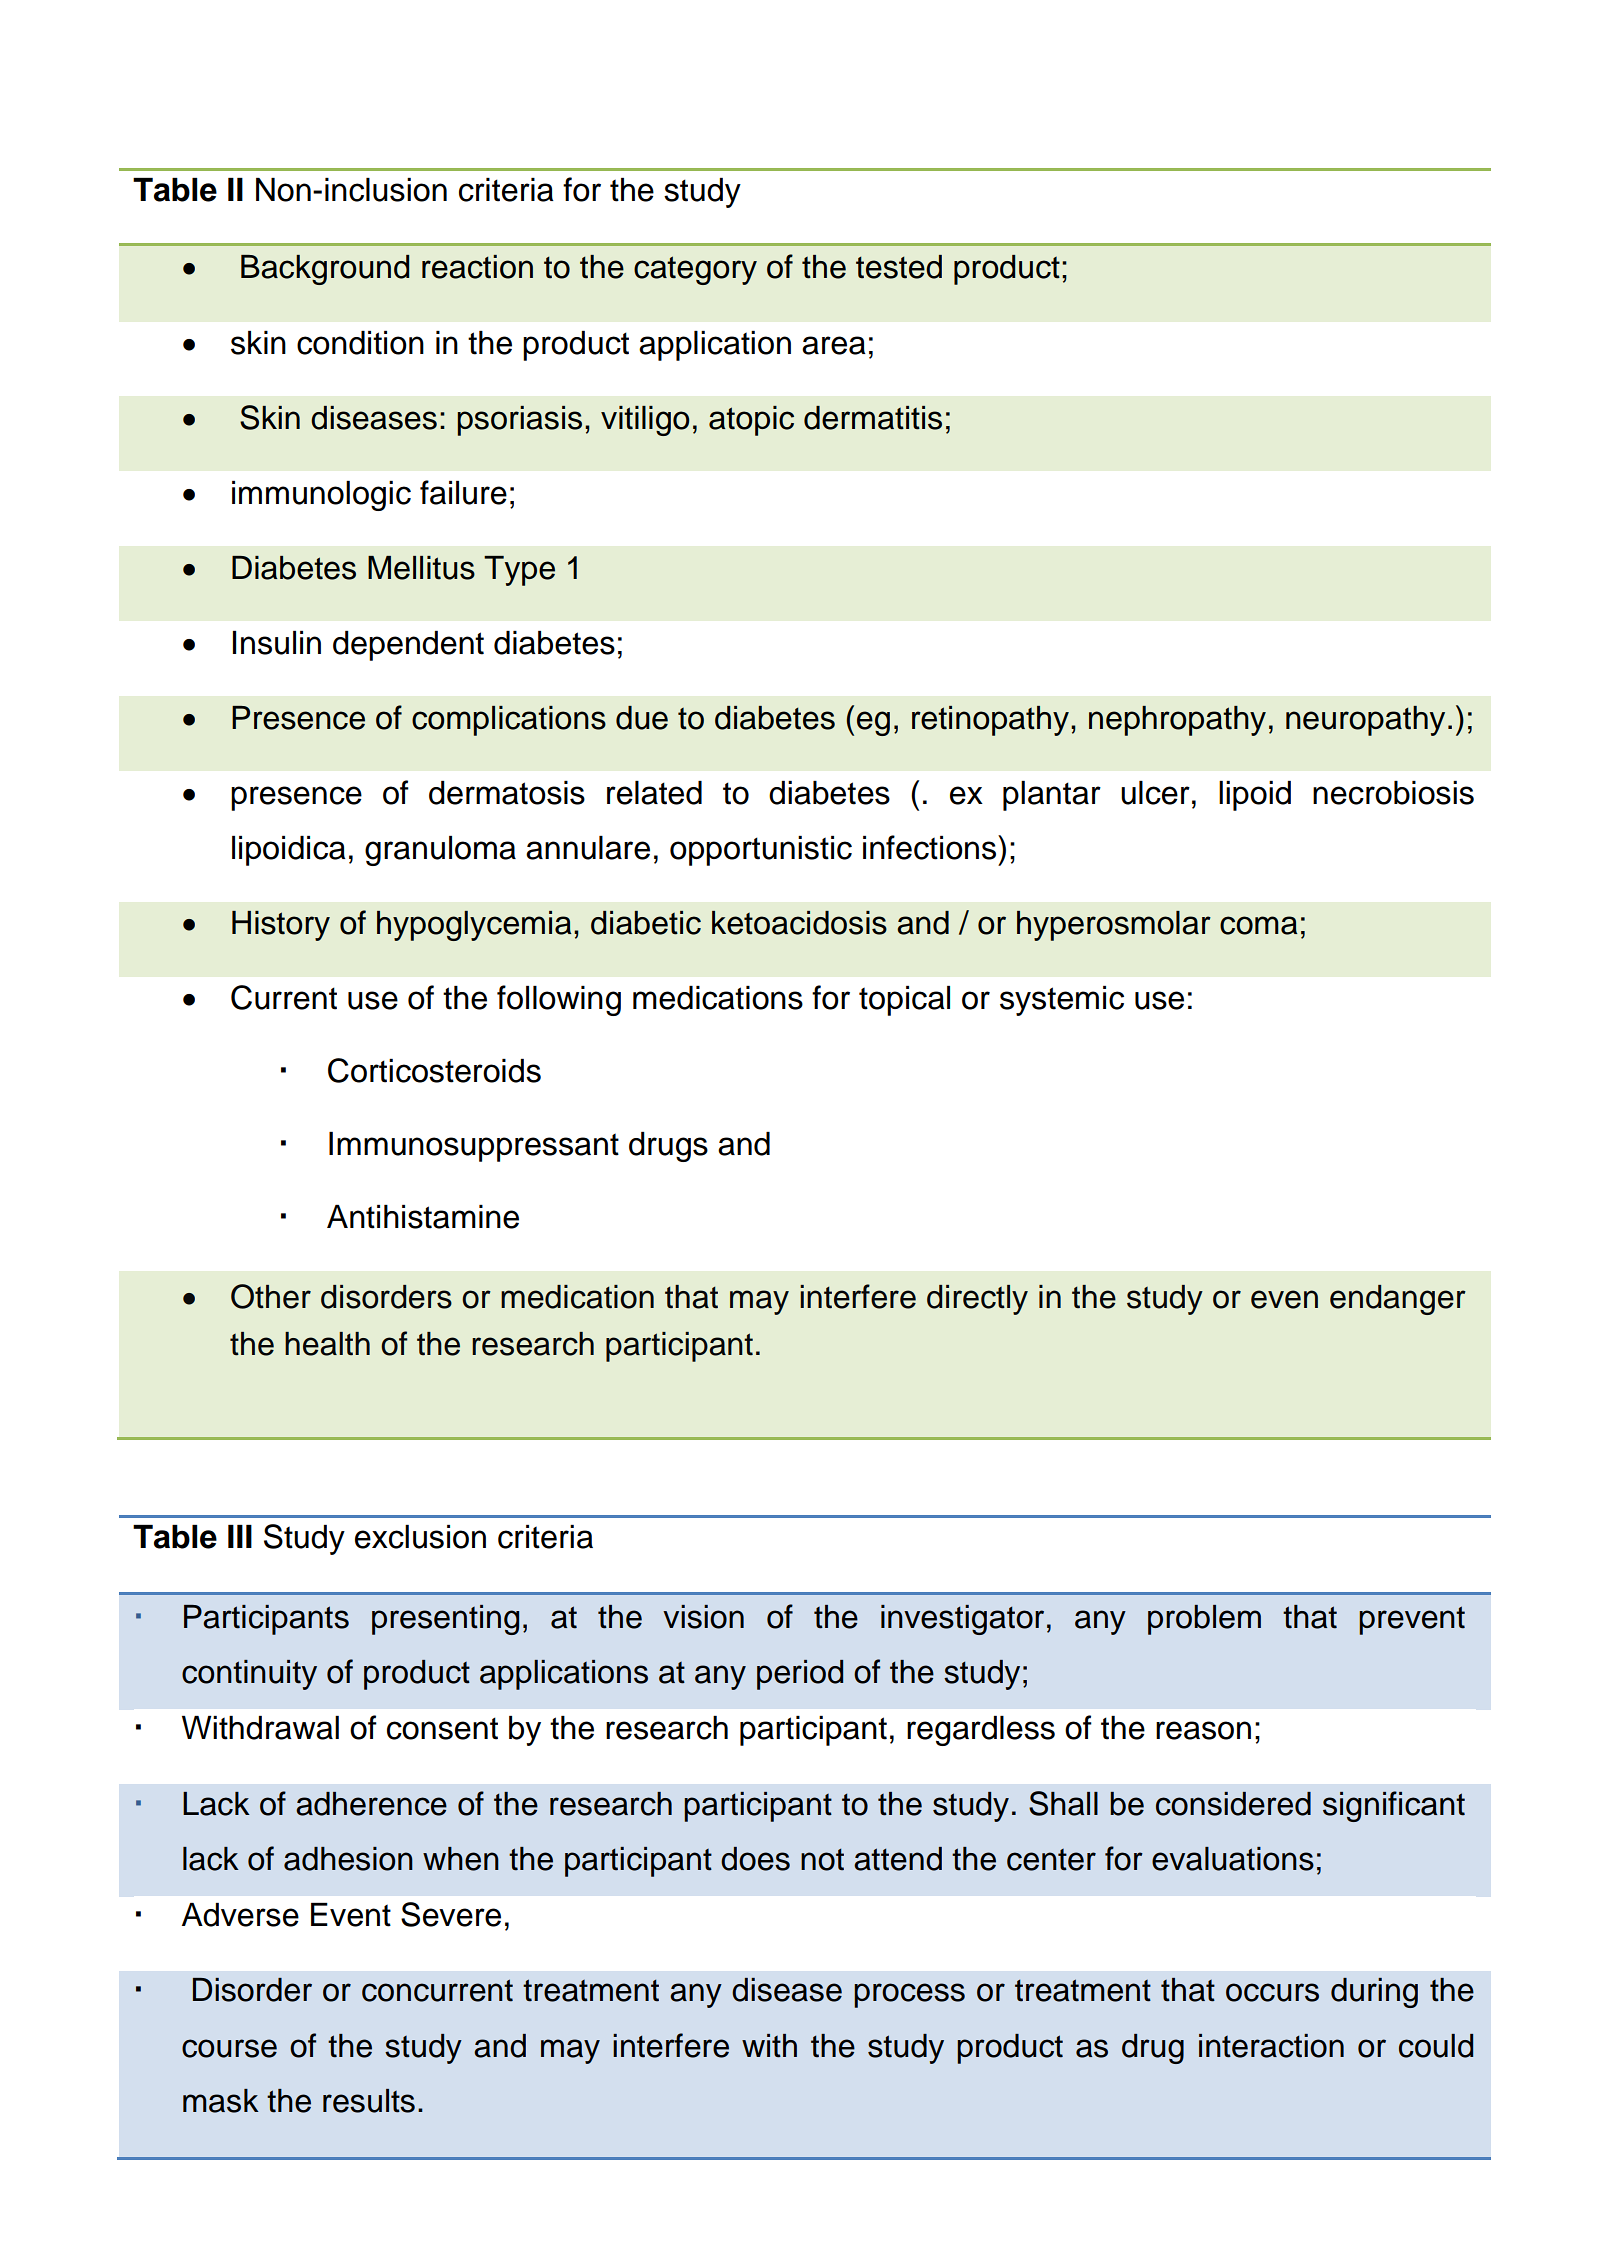 The height and width of the document is (2263, 1600). What do you see at coordinates (899, 267) in the document?
I see `tested` at bounding box center [899, 267].
